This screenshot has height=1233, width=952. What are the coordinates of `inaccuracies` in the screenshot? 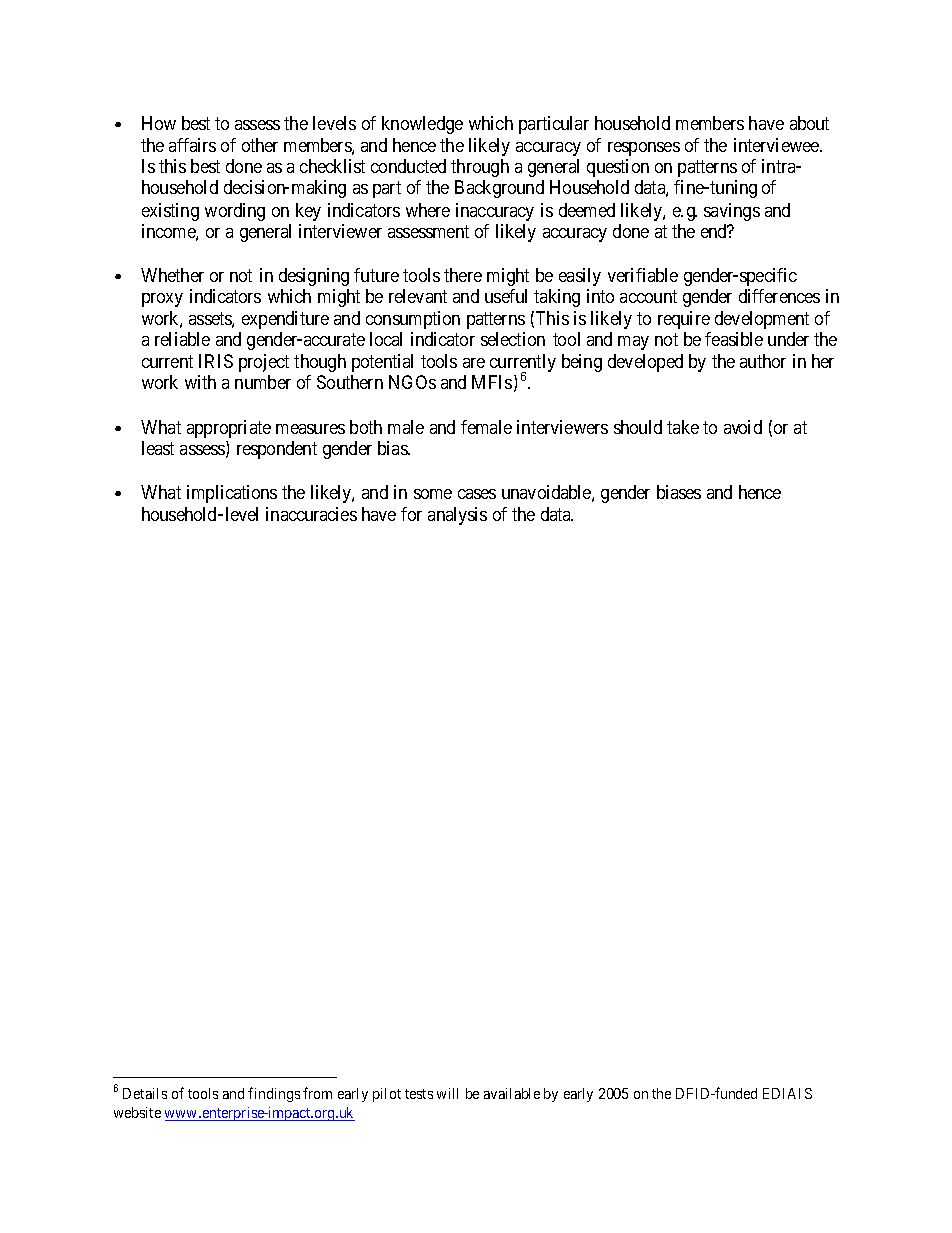 It's located at (311, 514).
